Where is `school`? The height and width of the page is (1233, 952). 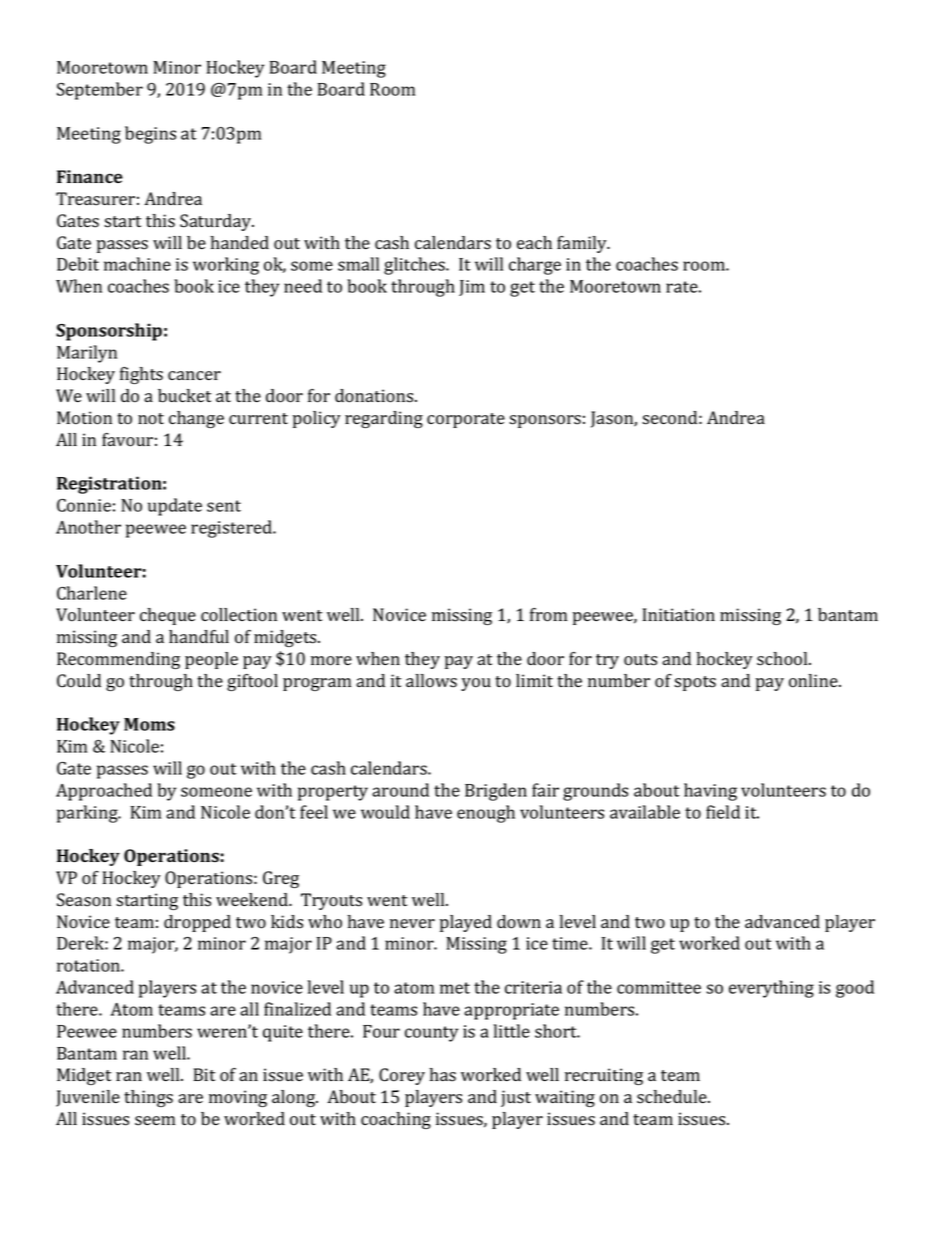 school is located at coordinates (783, 659).
